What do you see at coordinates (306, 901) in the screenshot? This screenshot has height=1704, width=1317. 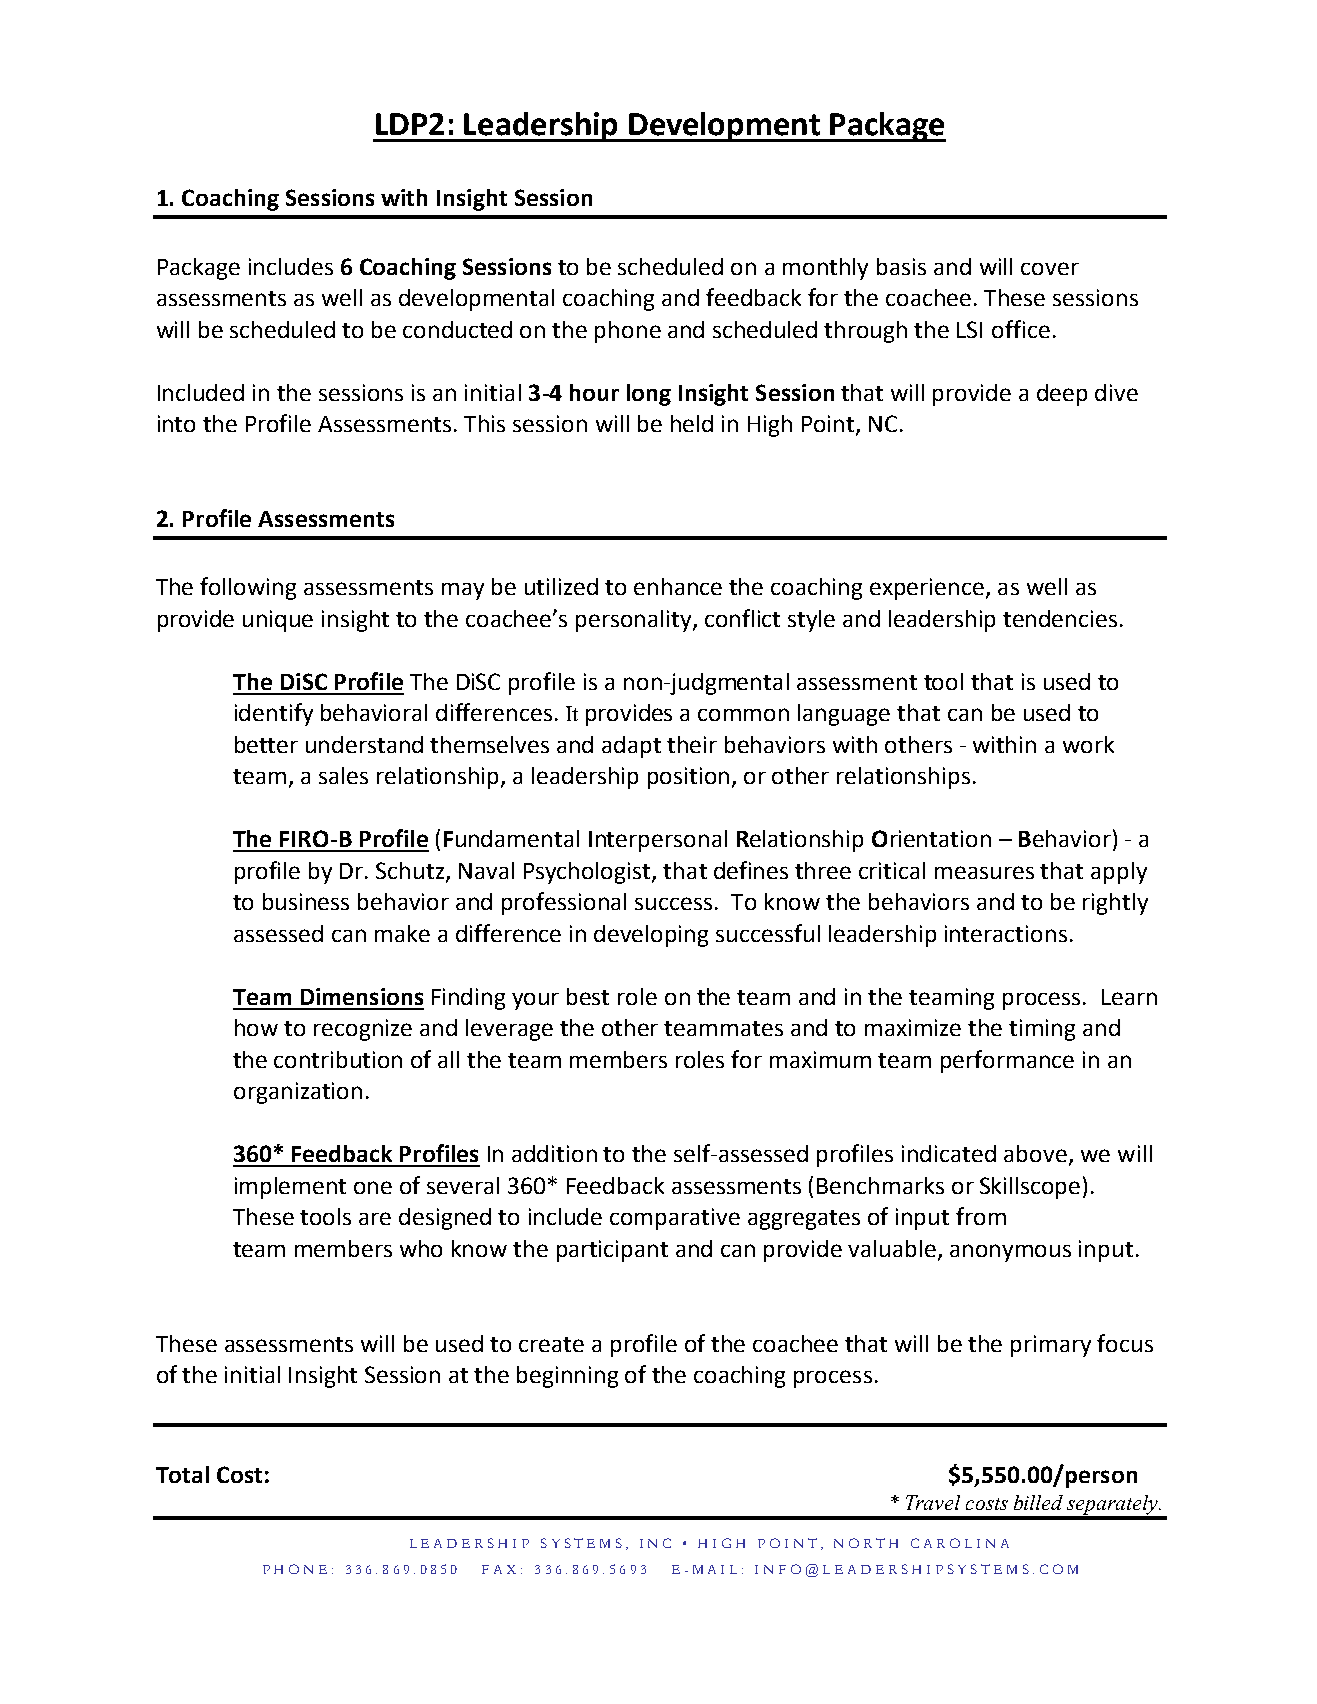 I see `business` at bounding box center [306, 901].
